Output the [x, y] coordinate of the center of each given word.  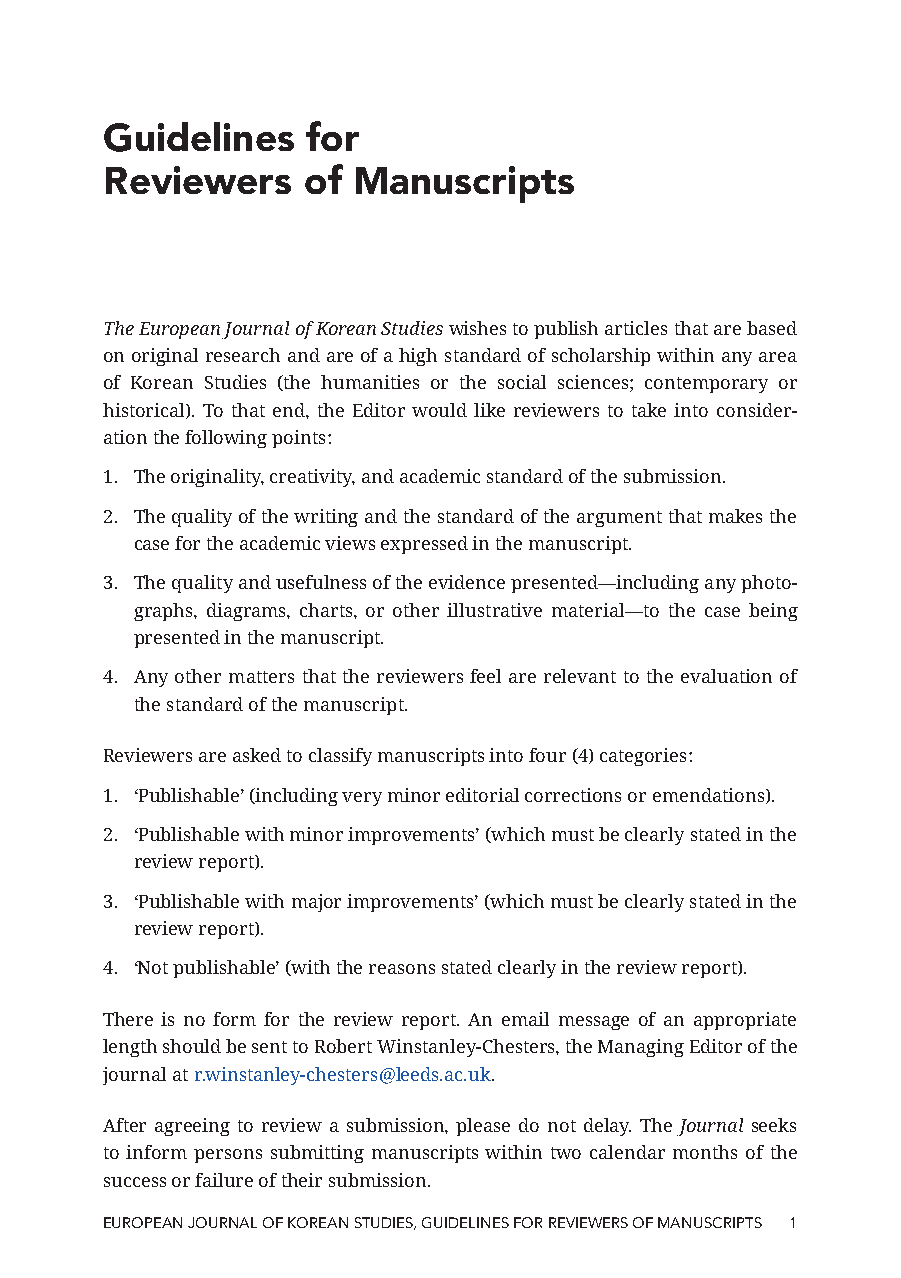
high [418, 357]
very [362, 799]
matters [261, 677]
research [243, 355]
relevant [580, 676]
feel [485, 676]
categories [643, 757]
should [192, 1046]
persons [228, 1156]
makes [735, 516]
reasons [402, 969]
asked [257, 755]
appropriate [745, 1021]
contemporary [706, 385]
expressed [424, 545]
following [226, 439]
